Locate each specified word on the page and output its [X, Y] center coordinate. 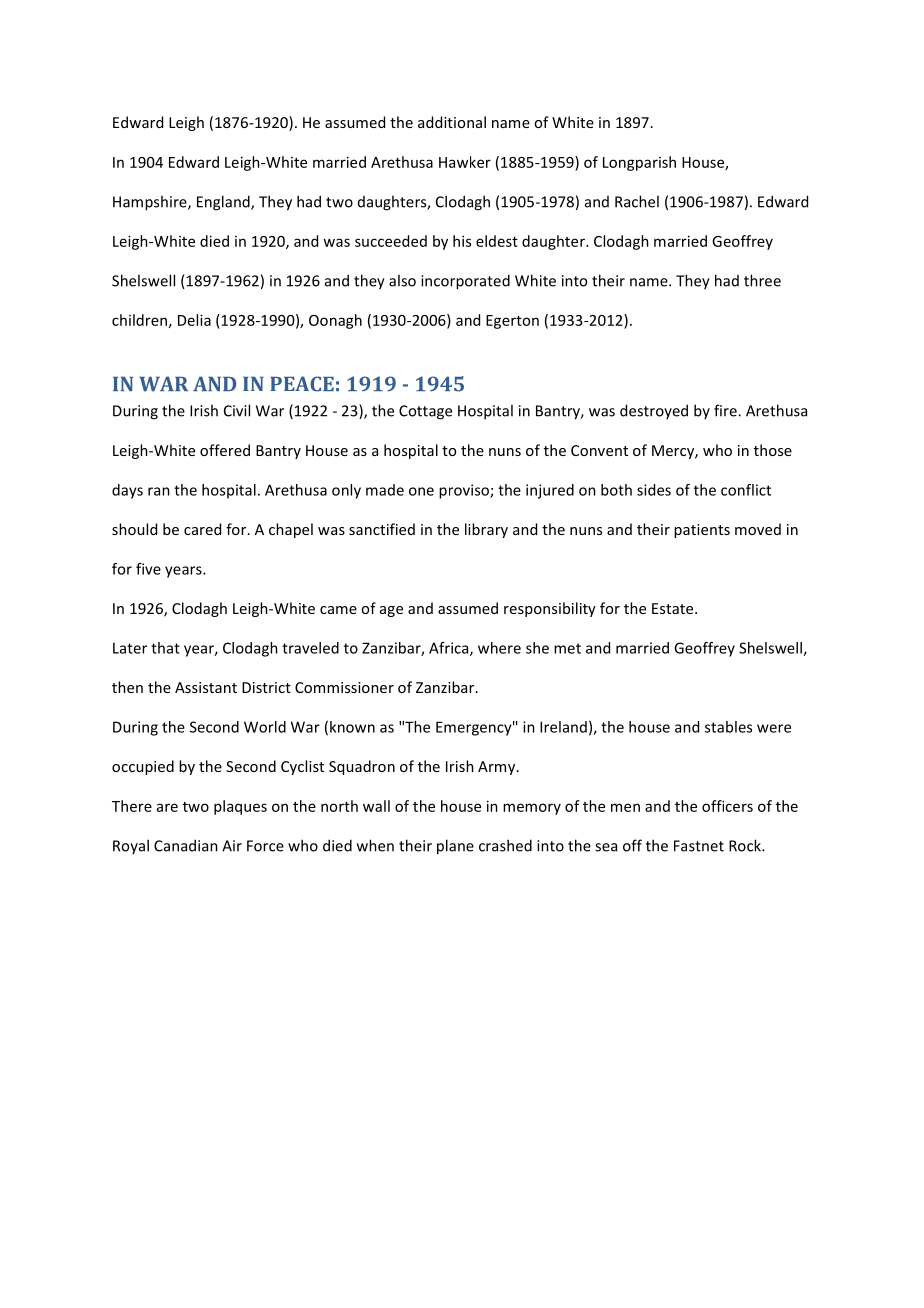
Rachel [637, 201]
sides [654, 490]
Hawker [465, 162]
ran [159, 491]
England [224, 203]
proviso [465, 491]
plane [455, 847]
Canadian [186, 845]
